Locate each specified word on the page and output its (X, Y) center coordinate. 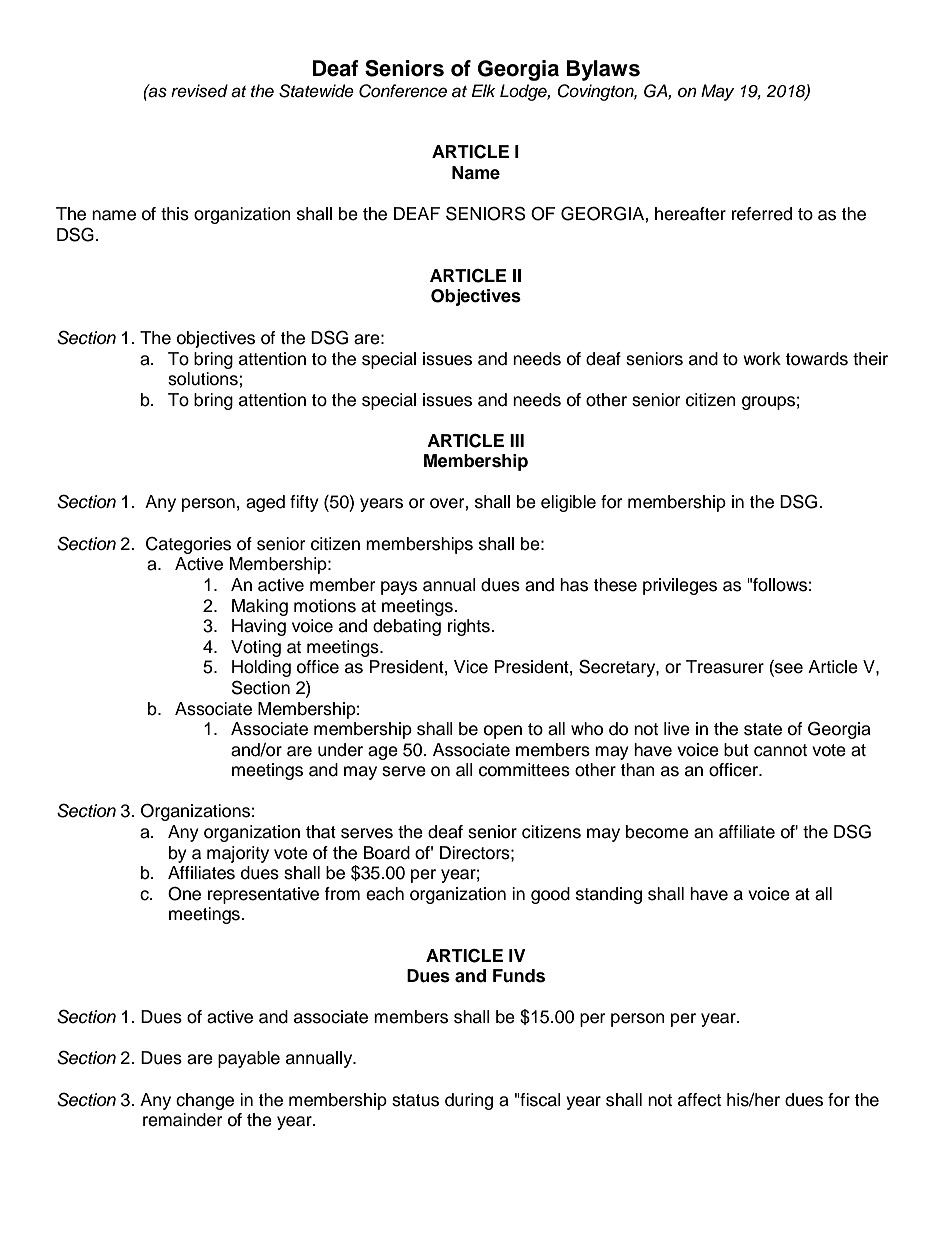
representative (263, 895)
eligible (568, 503)
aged (265, 503)
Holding (261, 668)
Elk (483, 90)
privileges (680, 586)
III (517, 440)
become (657, 832)
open (503, 732)
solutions (204, 379)
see (788, 668)
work (762, 359)
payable (249, 1059)
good (550, 895)
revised (199, 91)
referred (762, 214)
